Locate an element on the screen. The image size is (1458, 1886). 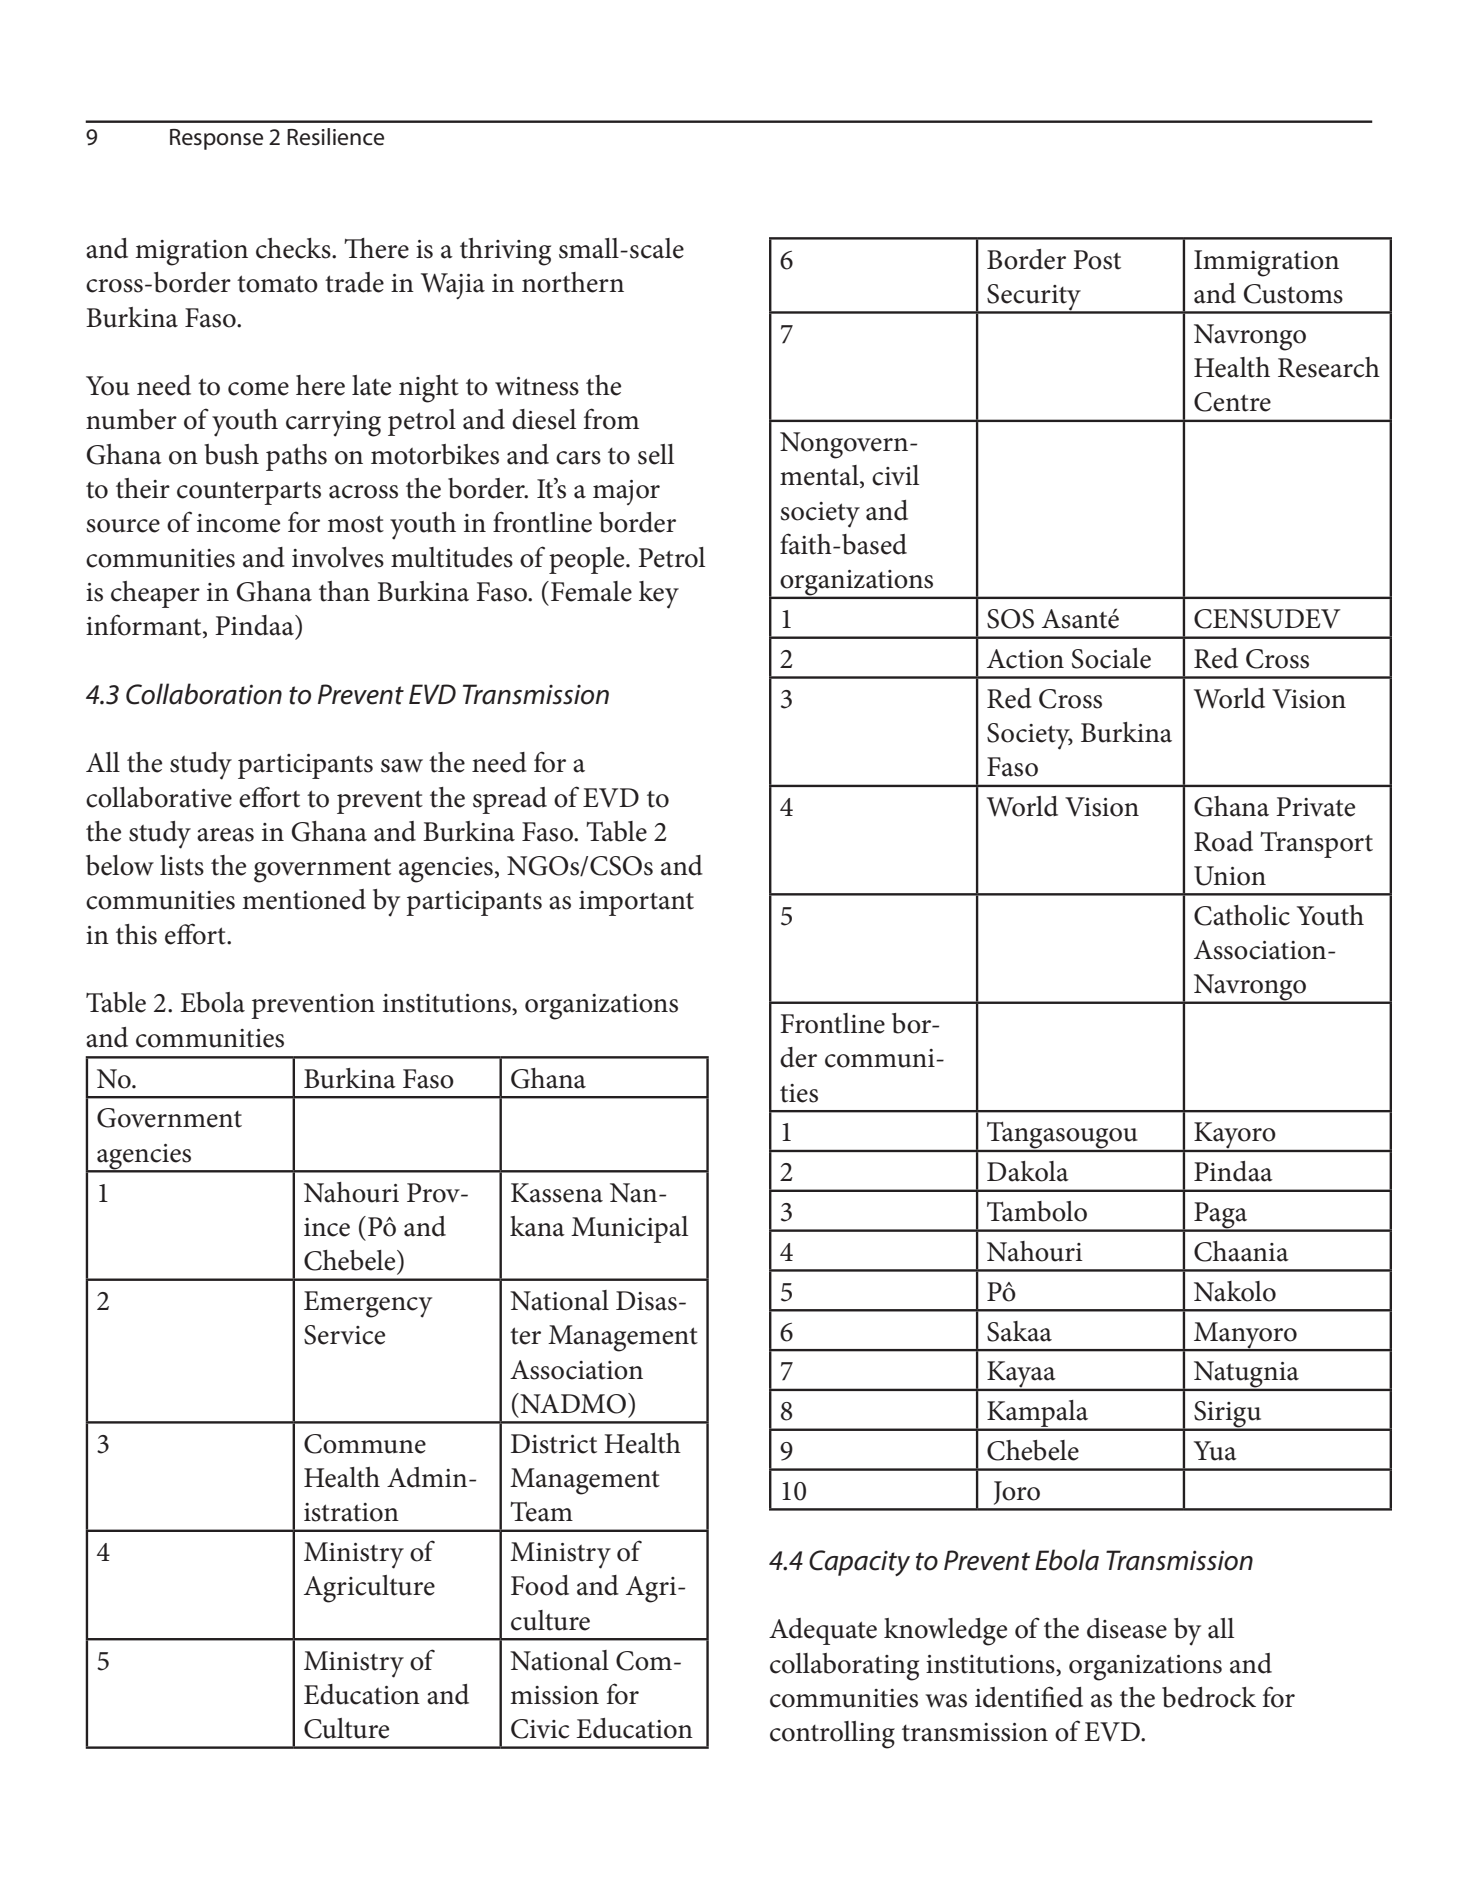
northern is located at coordinates (573, 282).
